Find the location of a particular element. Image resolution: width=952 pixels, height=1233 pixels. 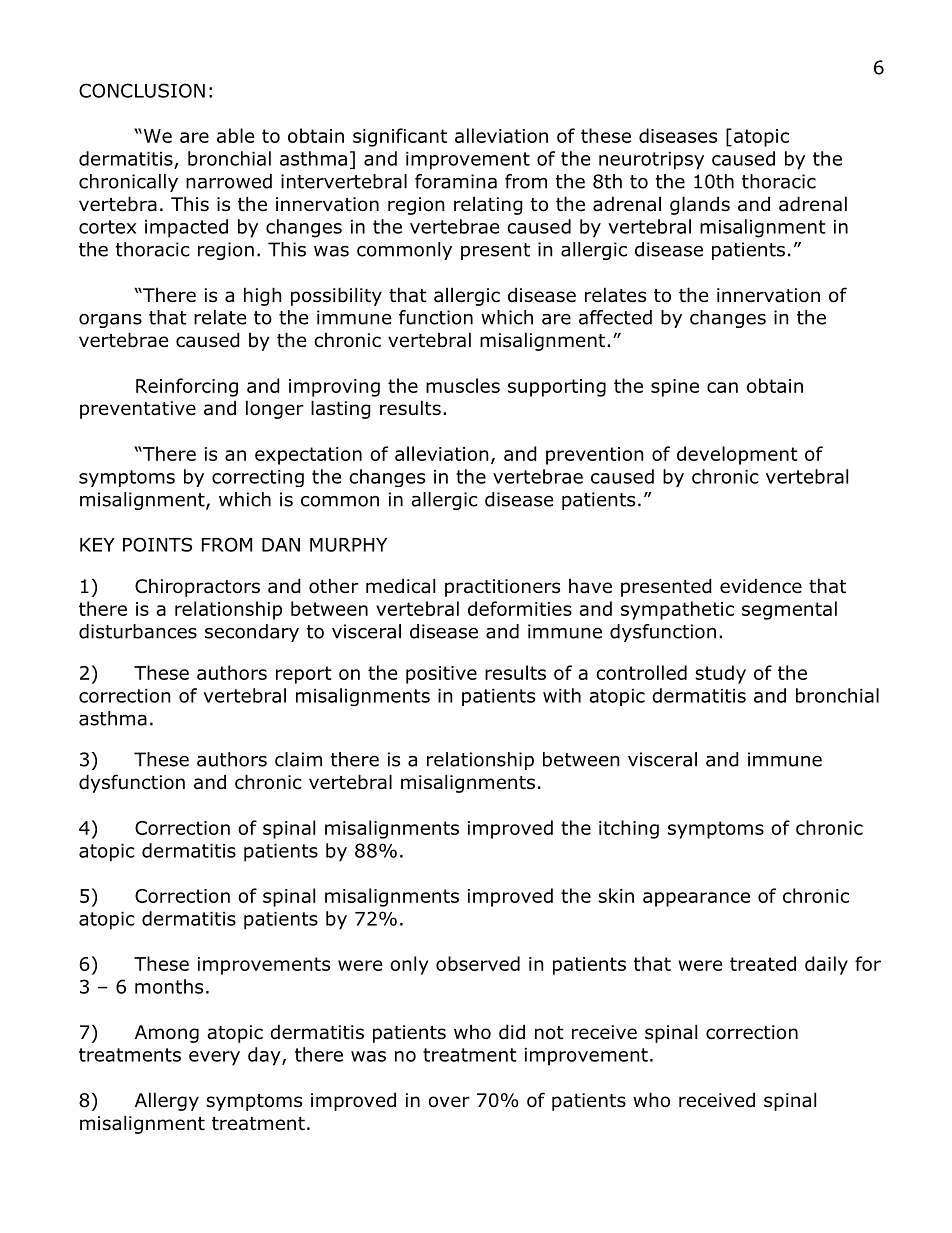

practitioners is located at coordinates (502, 588).
